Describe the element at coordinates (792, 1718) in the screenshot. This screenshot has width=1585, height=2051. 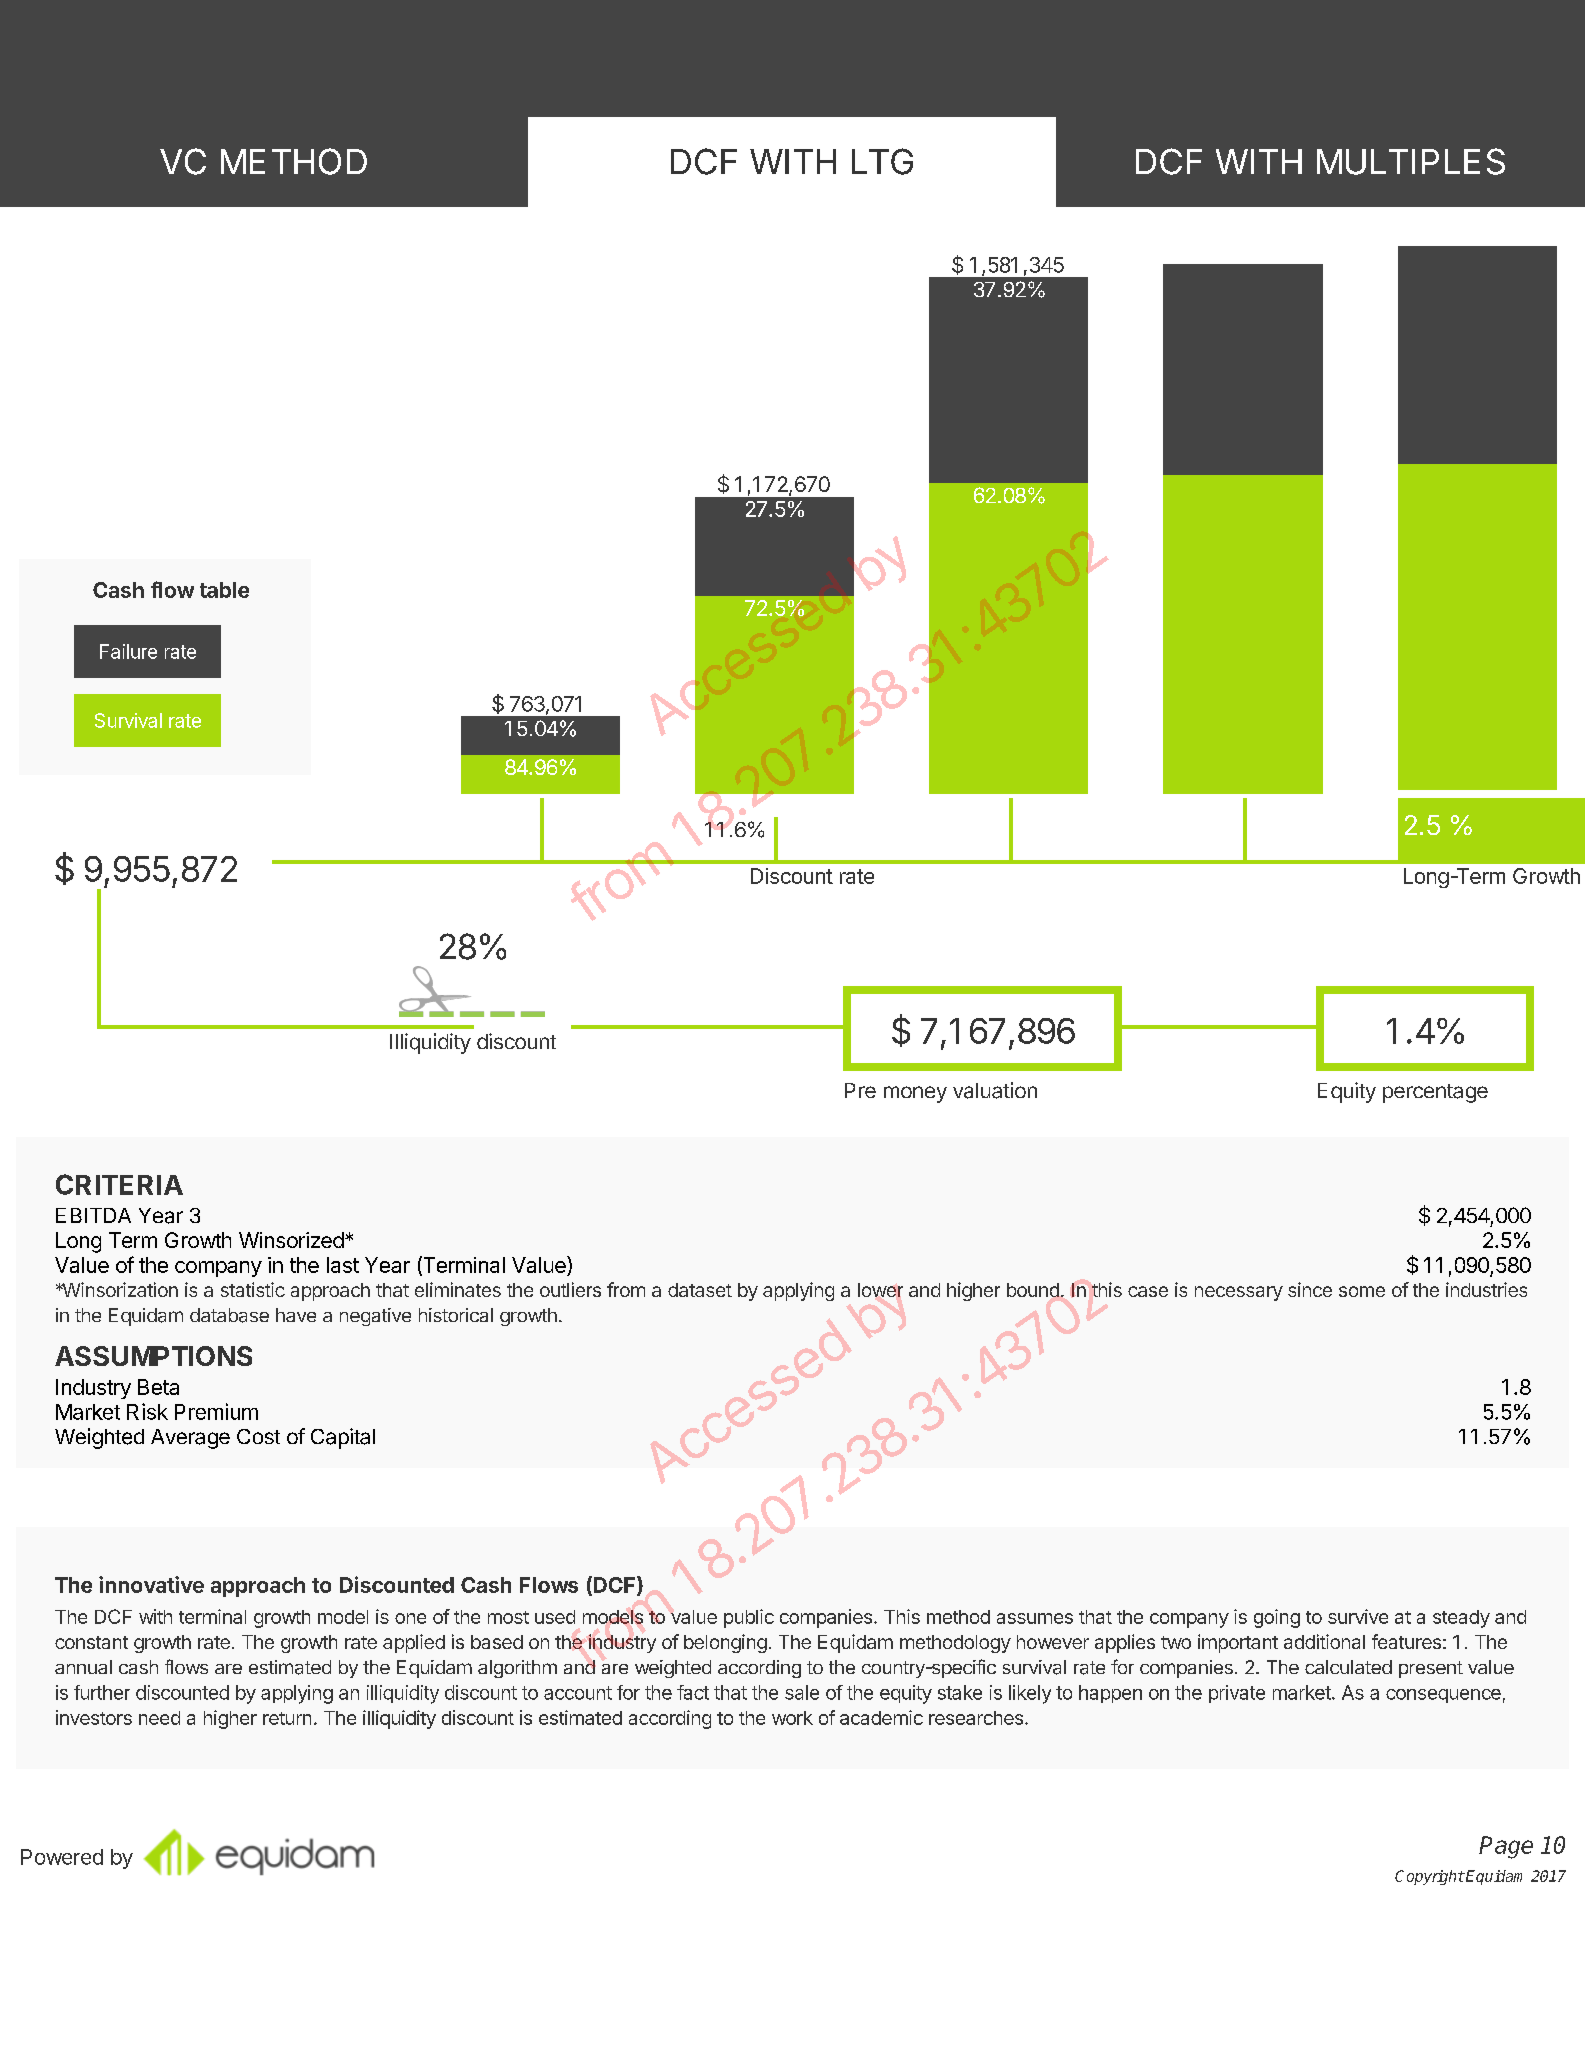
I see `work` at that location.
